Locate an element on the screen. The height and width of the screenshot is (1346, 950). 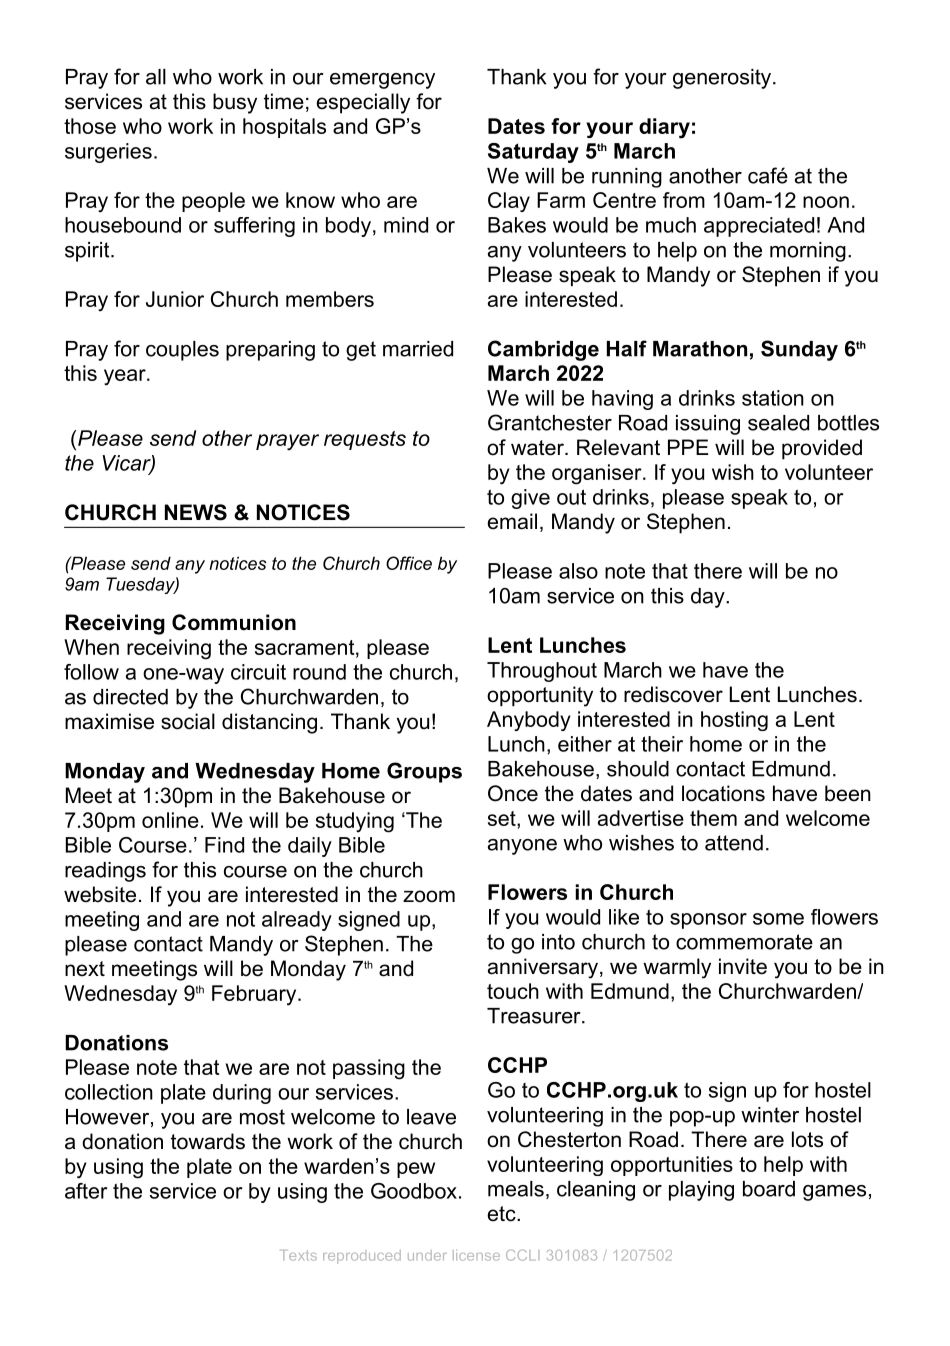
couples is located at coordinates (182, 351).
